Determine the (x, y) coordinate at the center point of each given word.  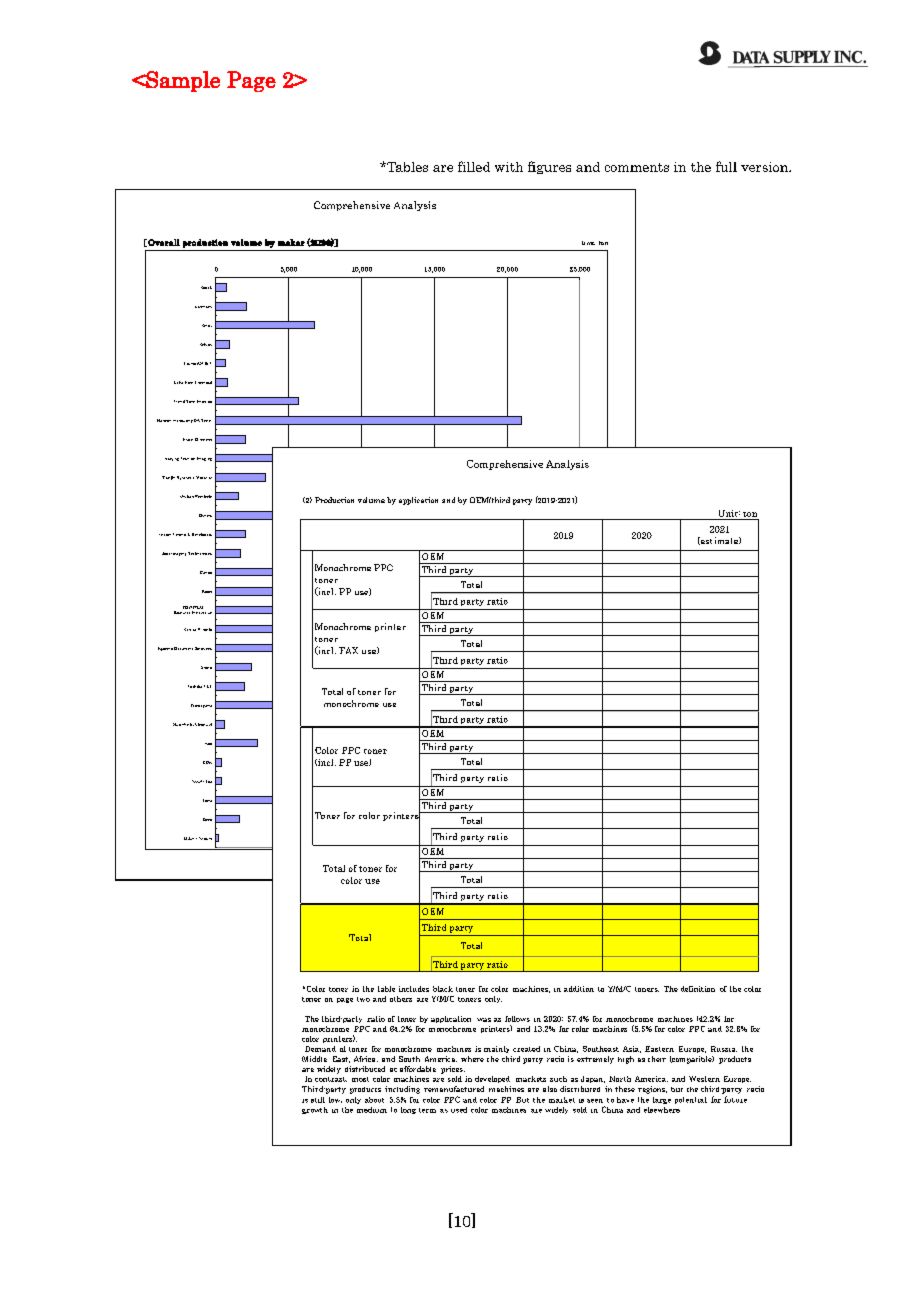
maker (291, 242)
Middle (314, 1059)
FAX (348, 650)
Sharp (206, 667)
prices (453, 1070)
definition (698, 989)
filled (474, 166)
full (726, 166)
